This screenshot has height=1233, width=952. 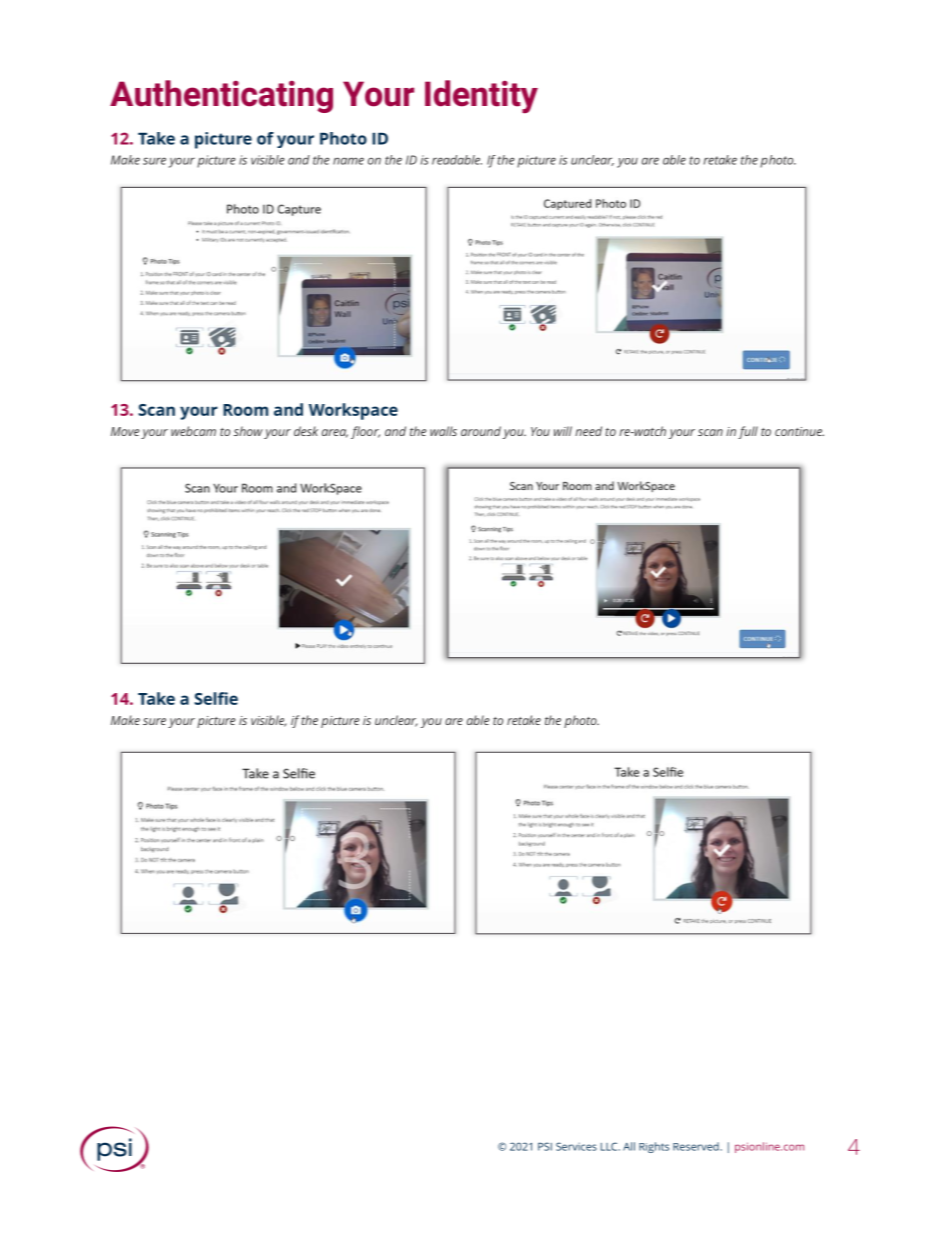 What do you see at coordinates (481, 97) in the screenshot?
I see `Identity` at bounding box center [481, 97].
